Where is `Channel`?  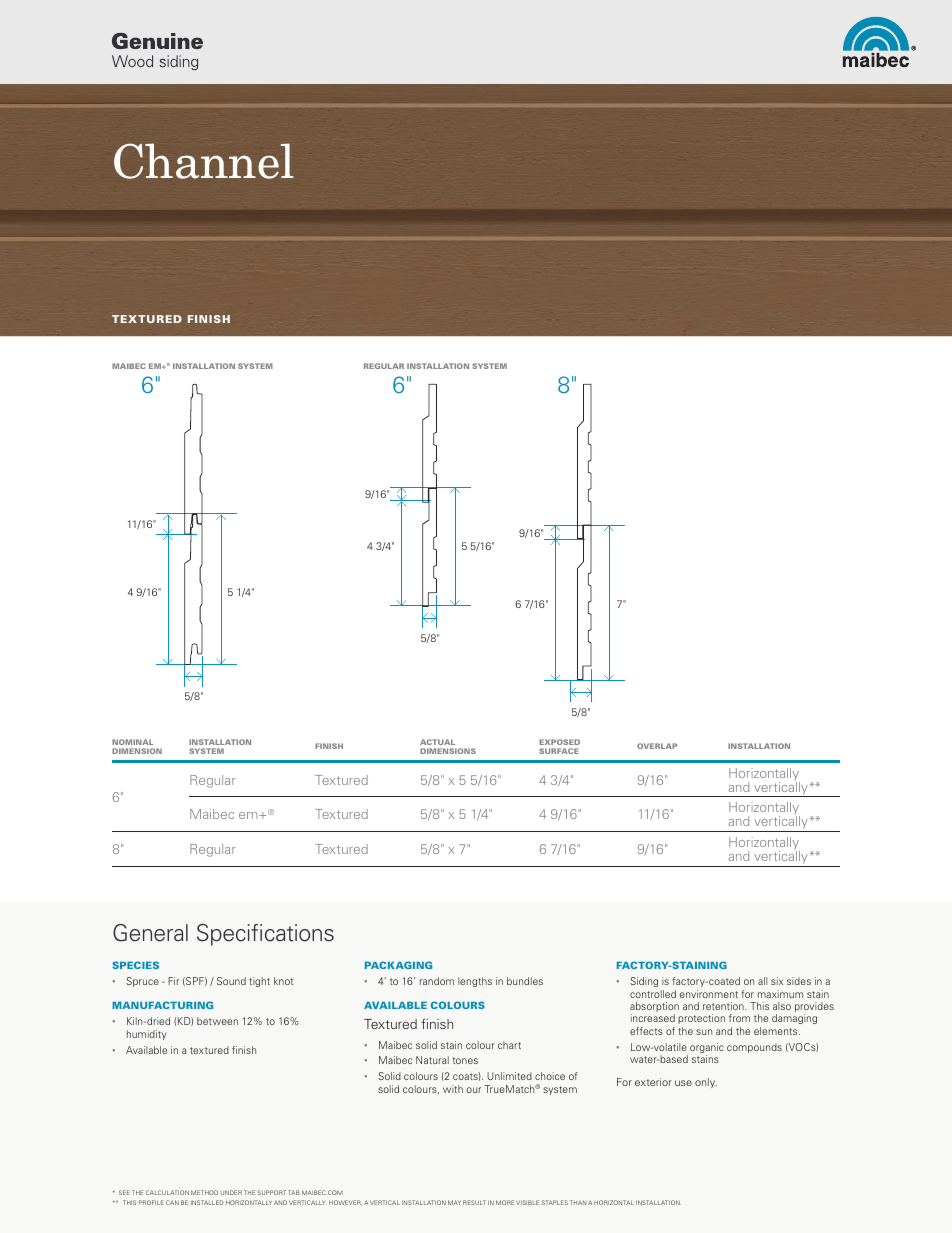
Channel is located at coordinates (204, 161).
